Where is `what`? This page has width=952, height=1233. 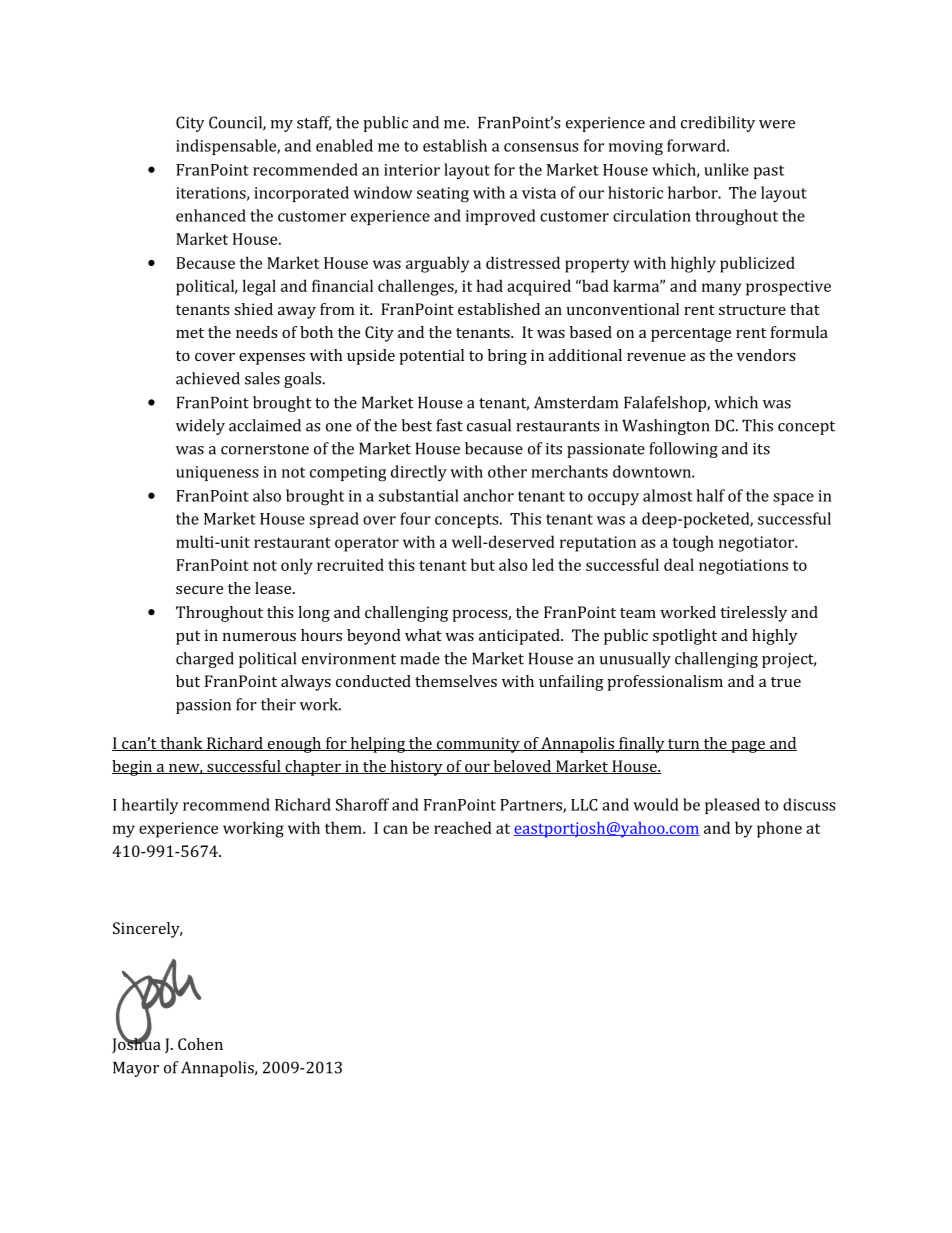
what is located at coordinates (423, 635).
